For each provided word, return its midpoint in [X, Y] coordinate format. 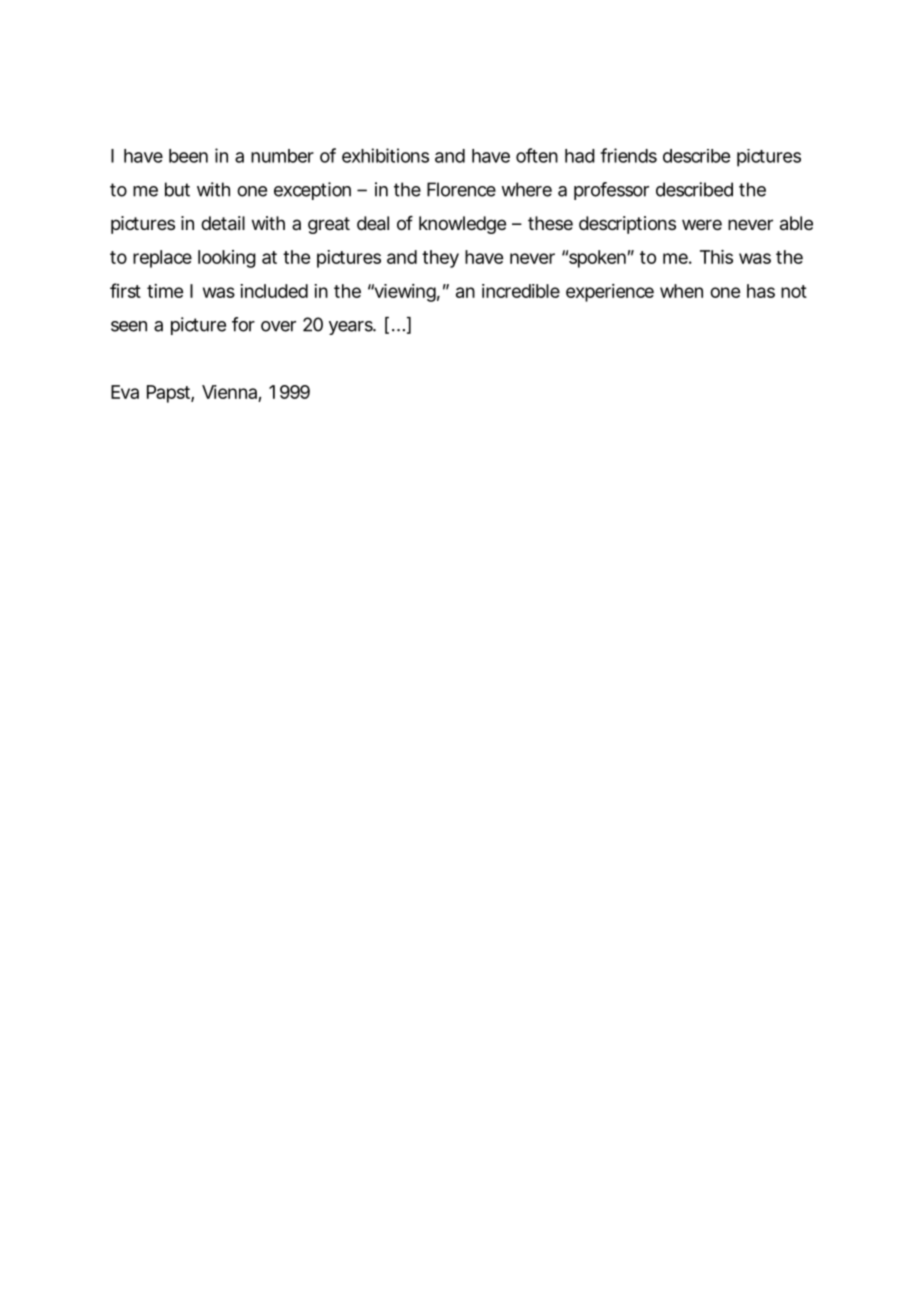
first [125, 290]
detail [223, 223]
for [243, 324]
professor [611, 191]
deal [373, 223]
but [177, 189]
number [282, 156]
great [329, 225]
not [794, 291]
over [278, 326]
